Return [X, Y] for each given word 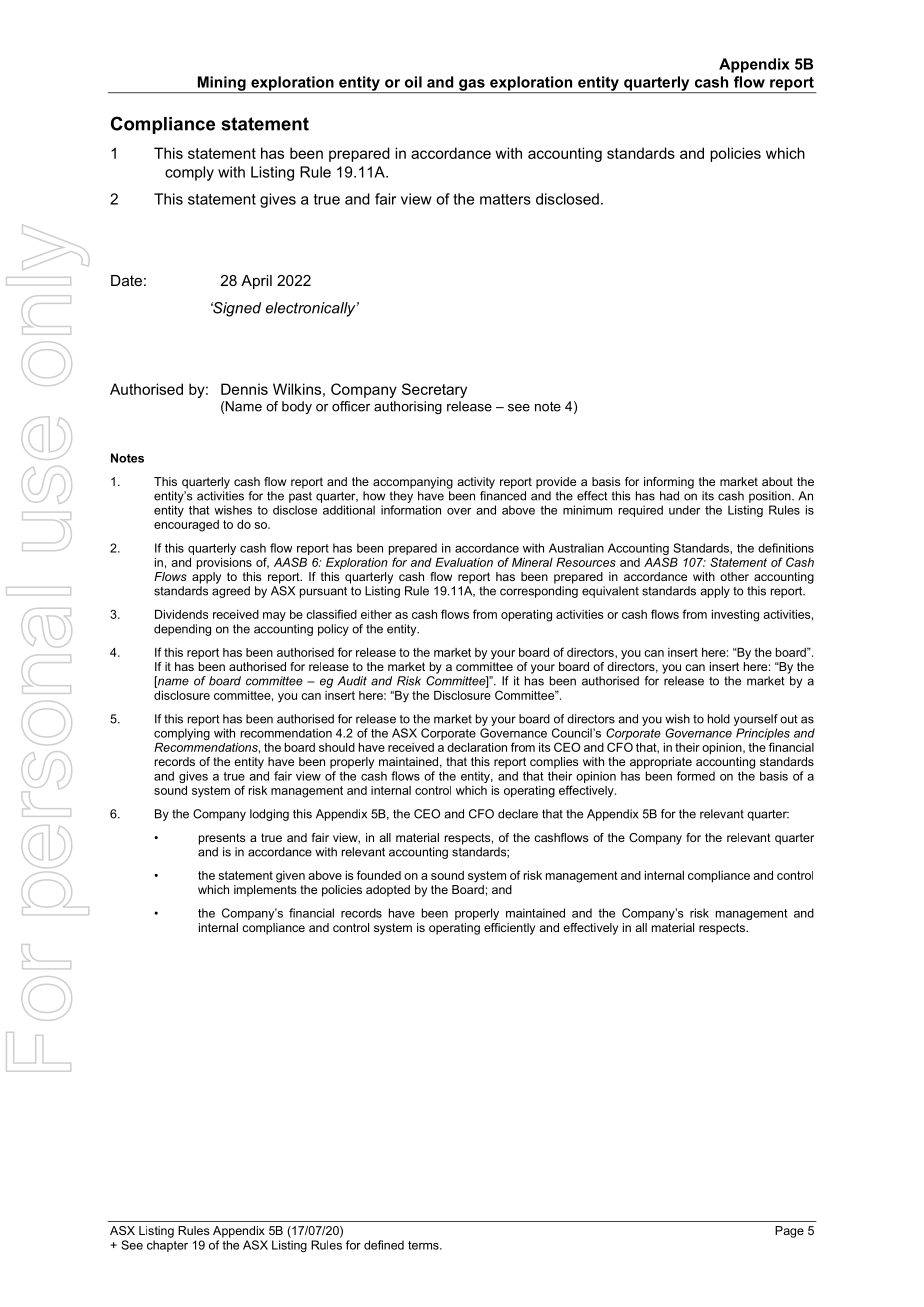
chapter [167, 1246]
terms [424, 1245]
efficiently [509, 929]
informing [669, 483]
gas [472, 86]
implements [265, 891]
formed [696, 776]
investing [735, 616]
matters [505, 199]
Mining [221, 84]
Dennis [244, 389]
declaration [477, 747]
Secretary [434, 390]
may [274, 617]
